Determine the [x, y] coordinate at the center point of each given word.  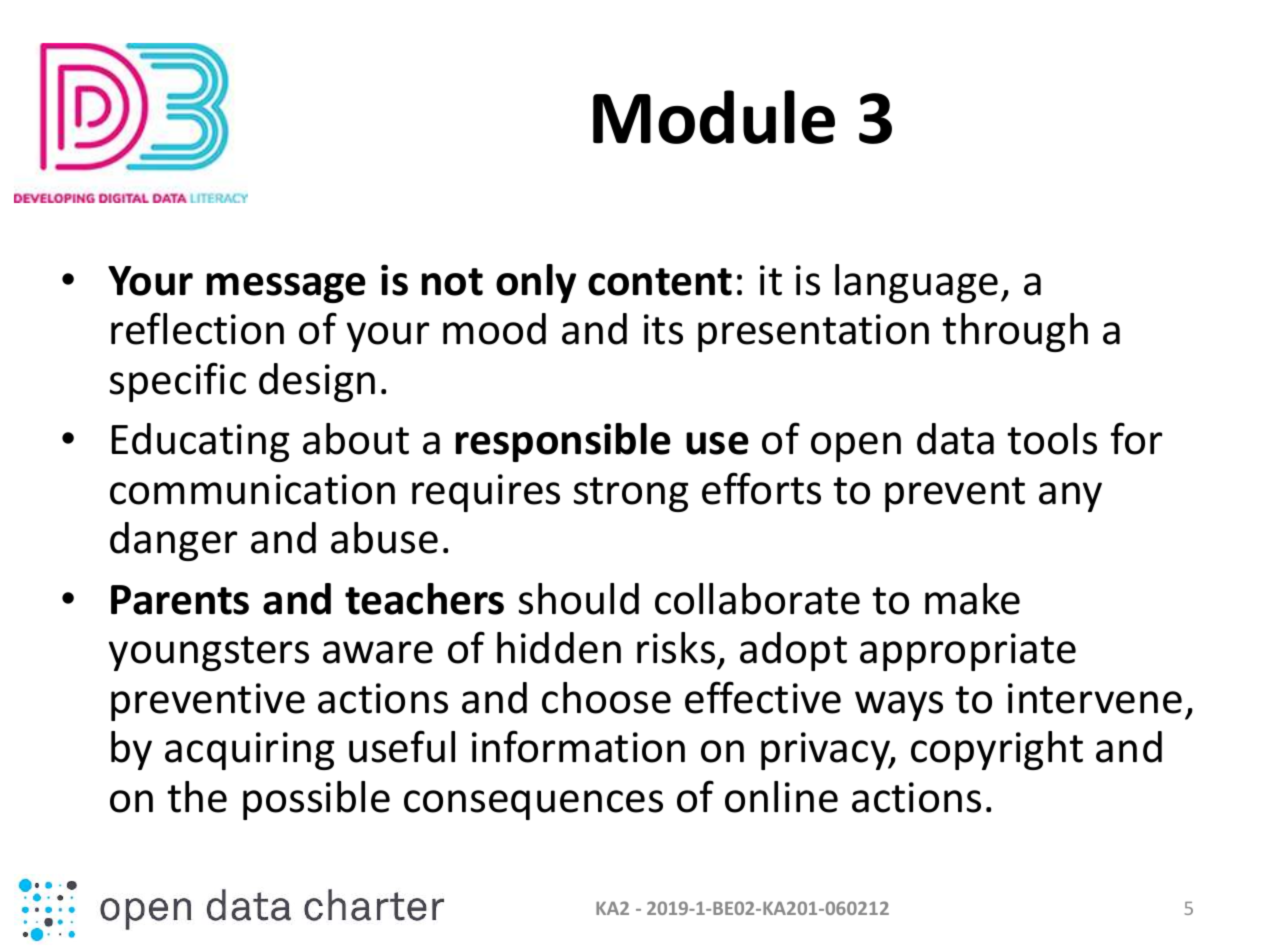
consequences [533, 805]
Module [714, 117]
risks [676, 648]
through [1015, 332]
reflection [197, 328]
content [660, 282]
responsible [563, 442]
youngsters [209, 653]
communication [252, 489]
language [916, 283]
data [955, 439]
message [286, 288]
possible [316, 800]
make [972, 599]
